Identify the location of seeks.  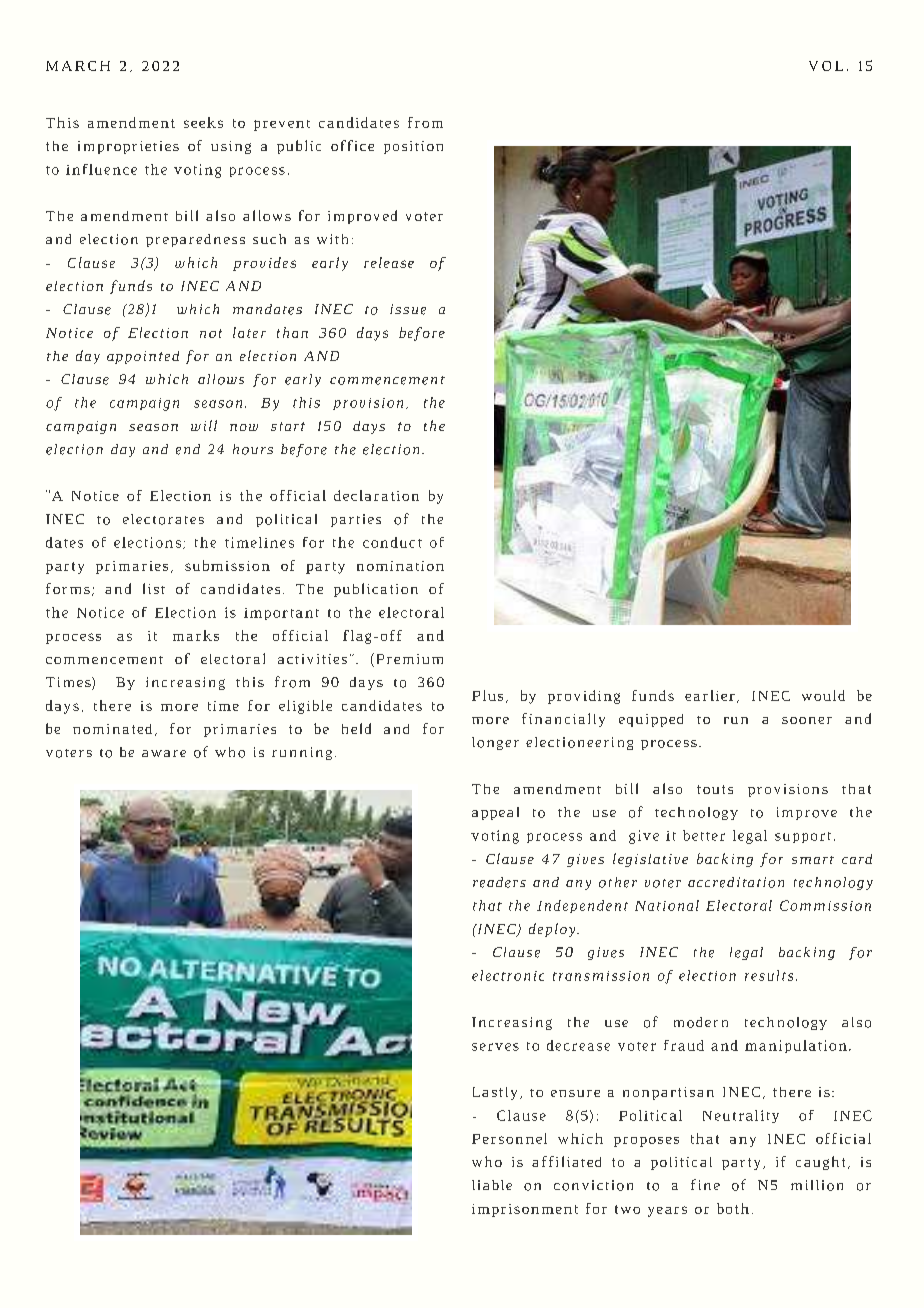
(203, 122).
